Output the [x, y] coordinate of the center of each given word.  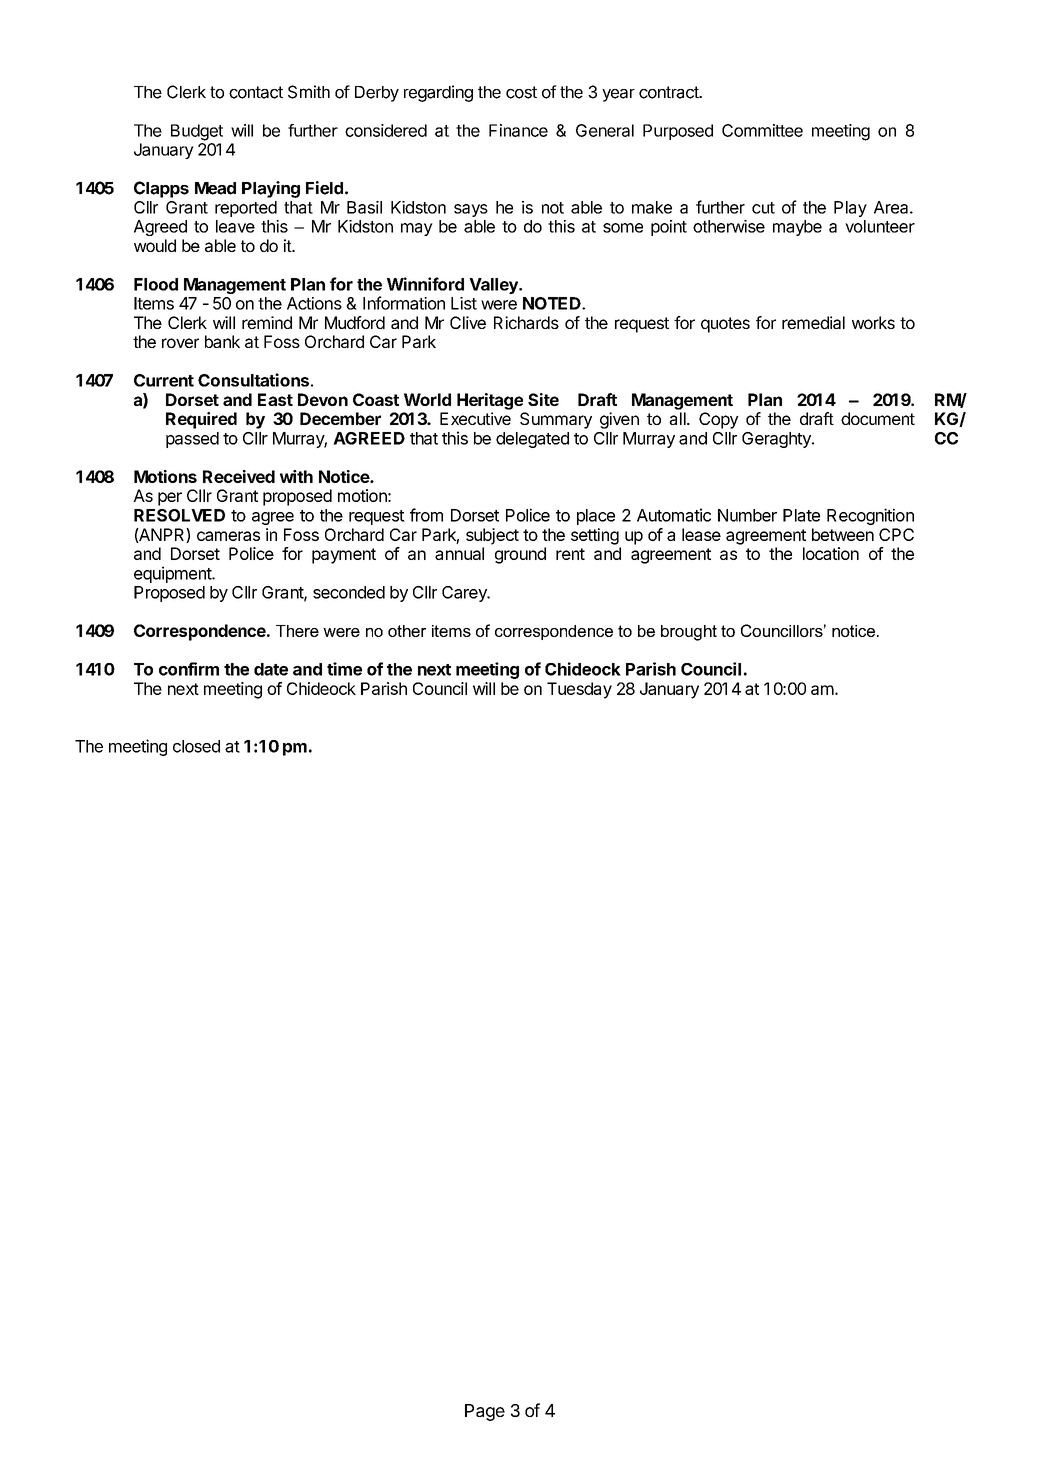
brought [689, 633]
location [831, 553]
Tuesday [579, 690]
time [344, 669]
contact [256, 92]
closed [196, 746]
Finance [518, 130]
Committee [762, 130]
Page [485, 1412]
